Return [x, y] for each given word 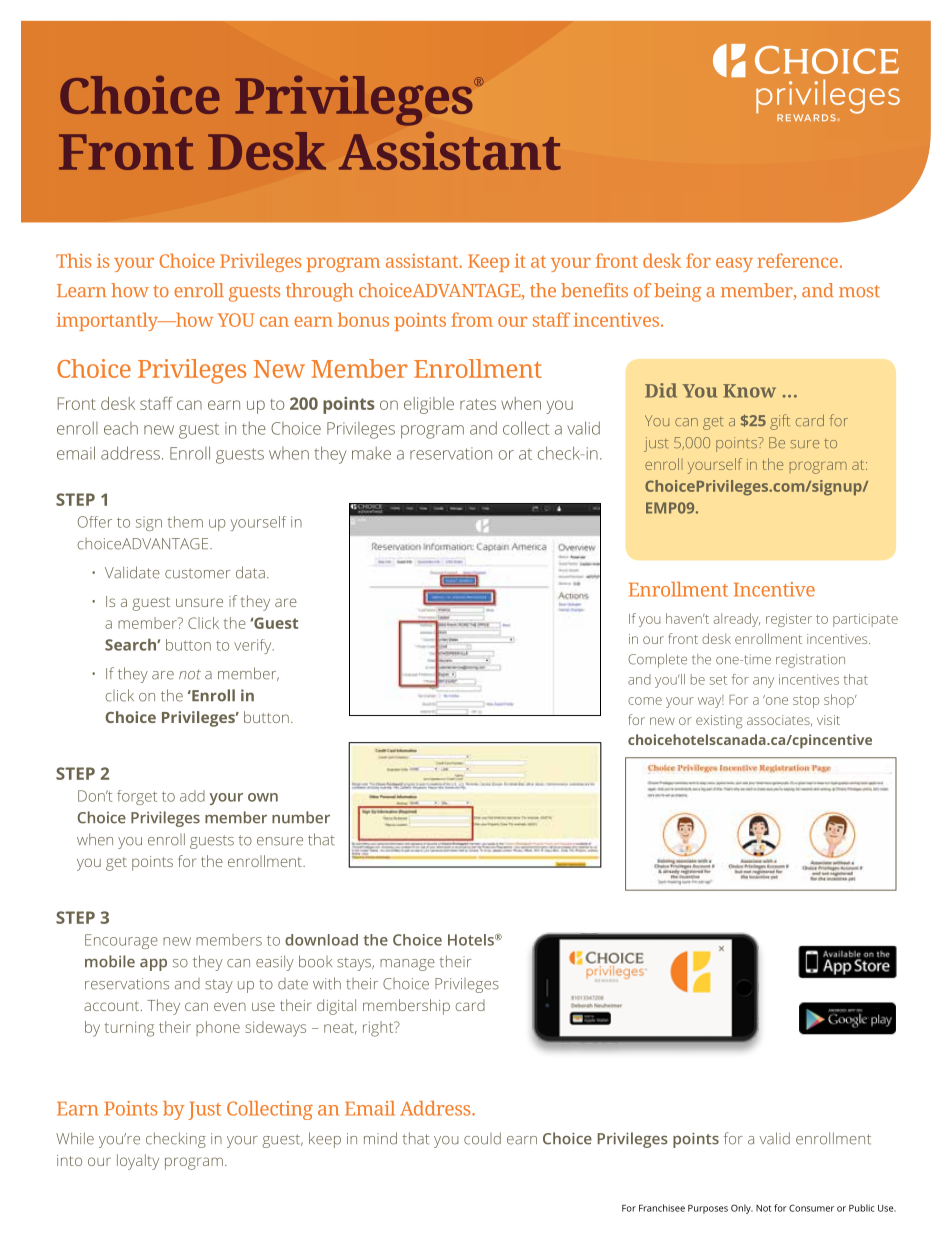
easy [734, 264]
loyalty [138, 1162]
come [645, 701]
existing [719, 722]
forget [137, 797]
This [73, 260]
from [472, 319]
